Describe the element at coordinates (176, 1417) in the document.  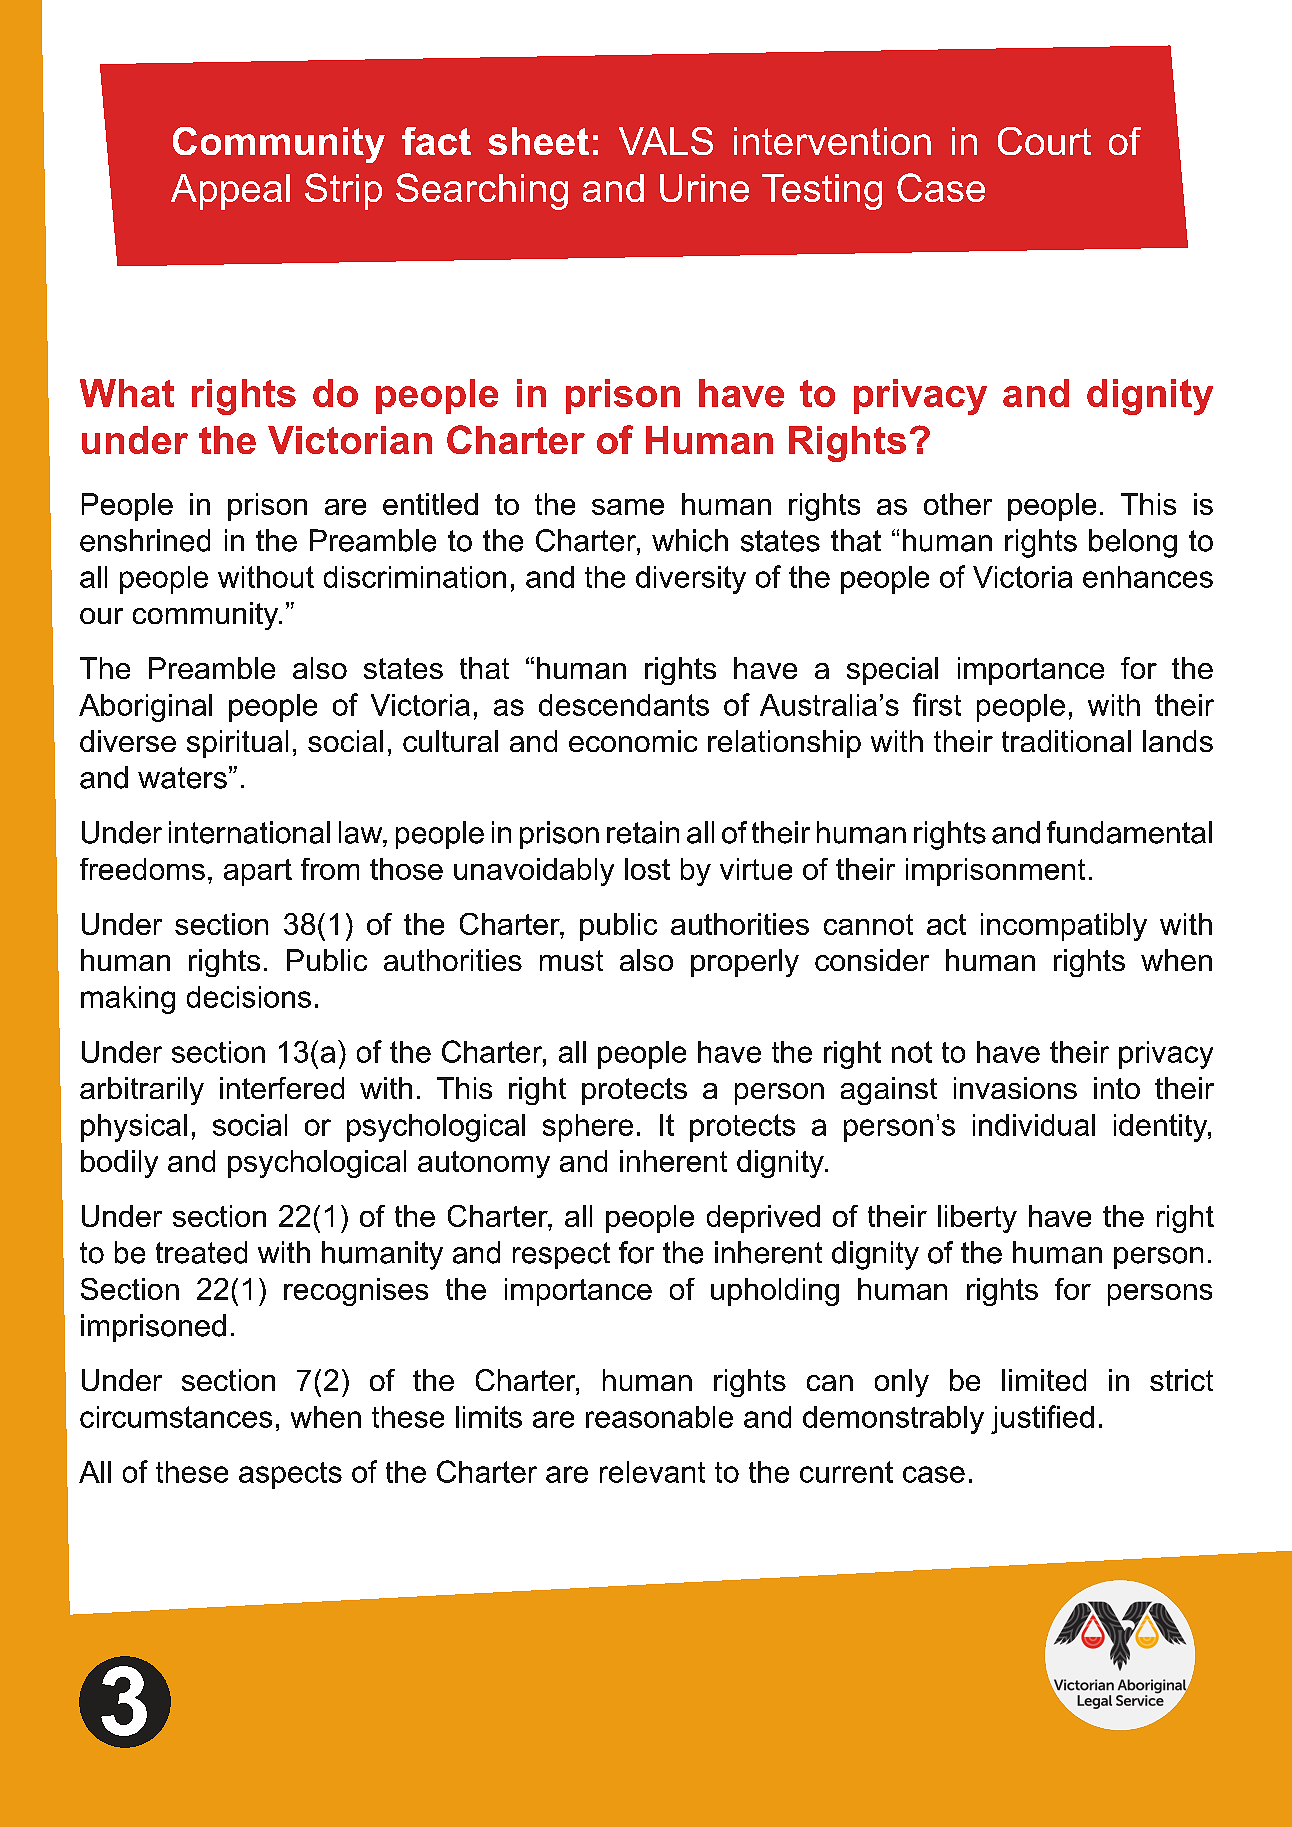
I see `circumstances` at that location.
